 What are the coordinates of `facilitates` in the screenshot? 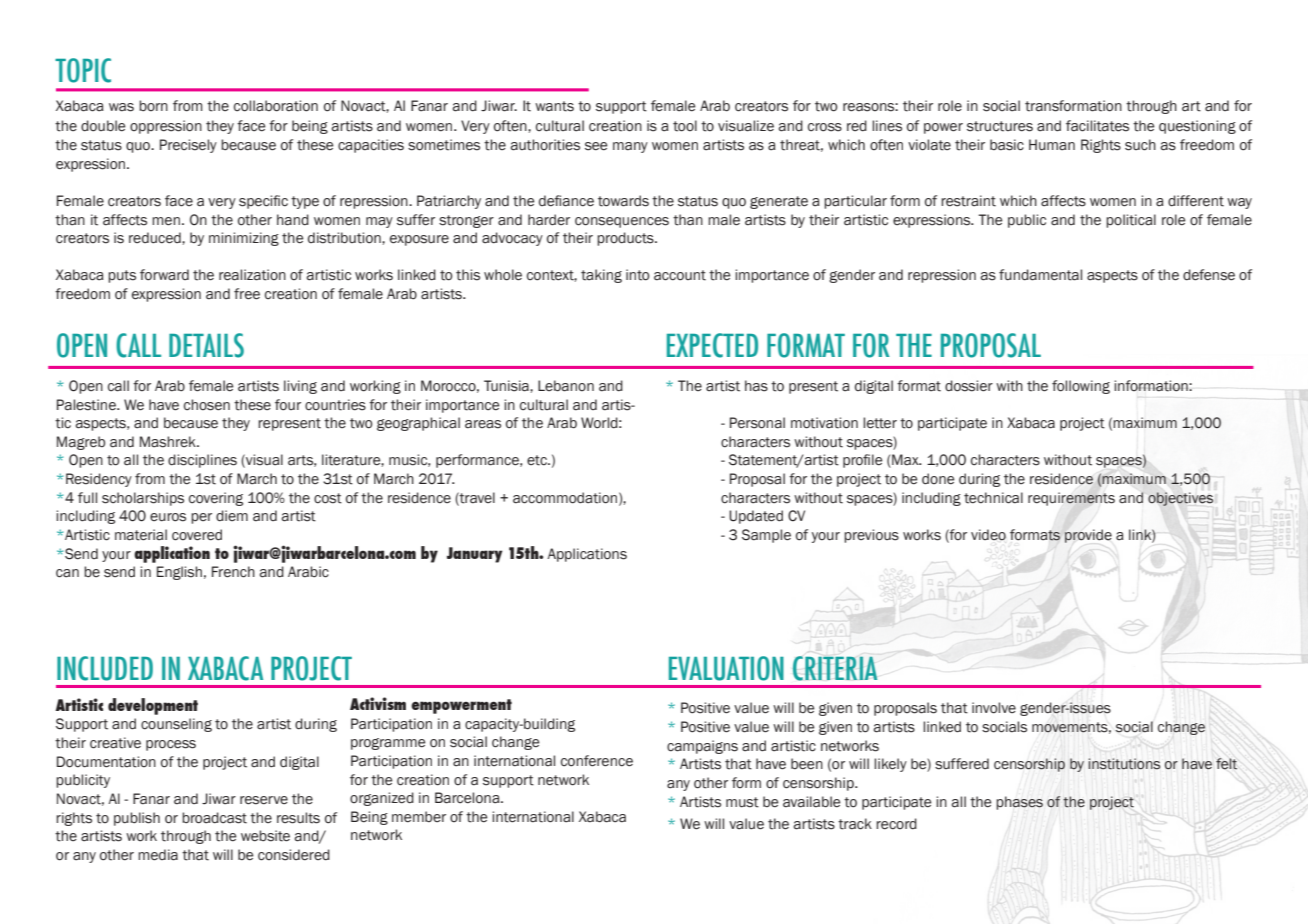 It's located at (1097, 126).
